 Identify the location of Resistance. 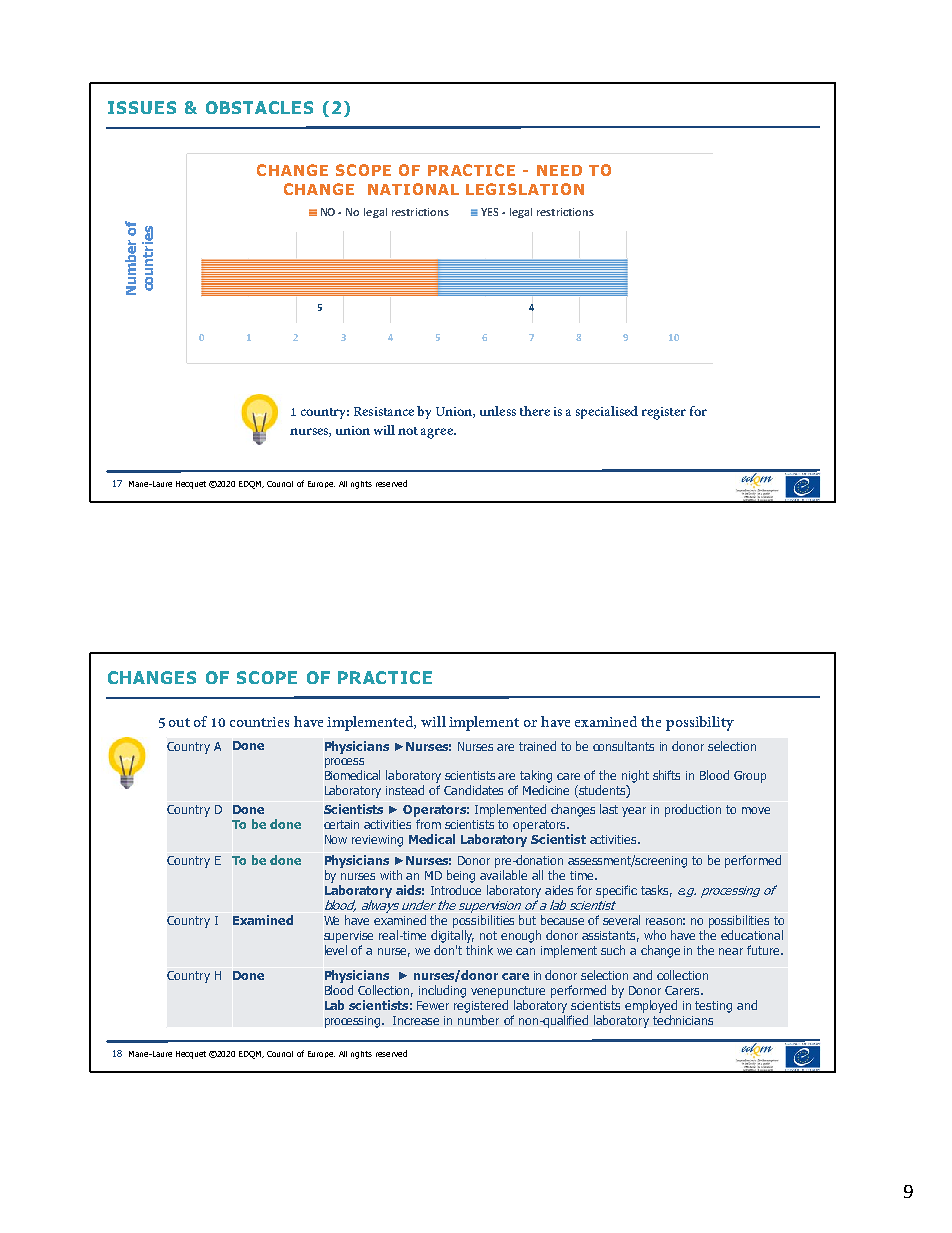
(384, 411).
